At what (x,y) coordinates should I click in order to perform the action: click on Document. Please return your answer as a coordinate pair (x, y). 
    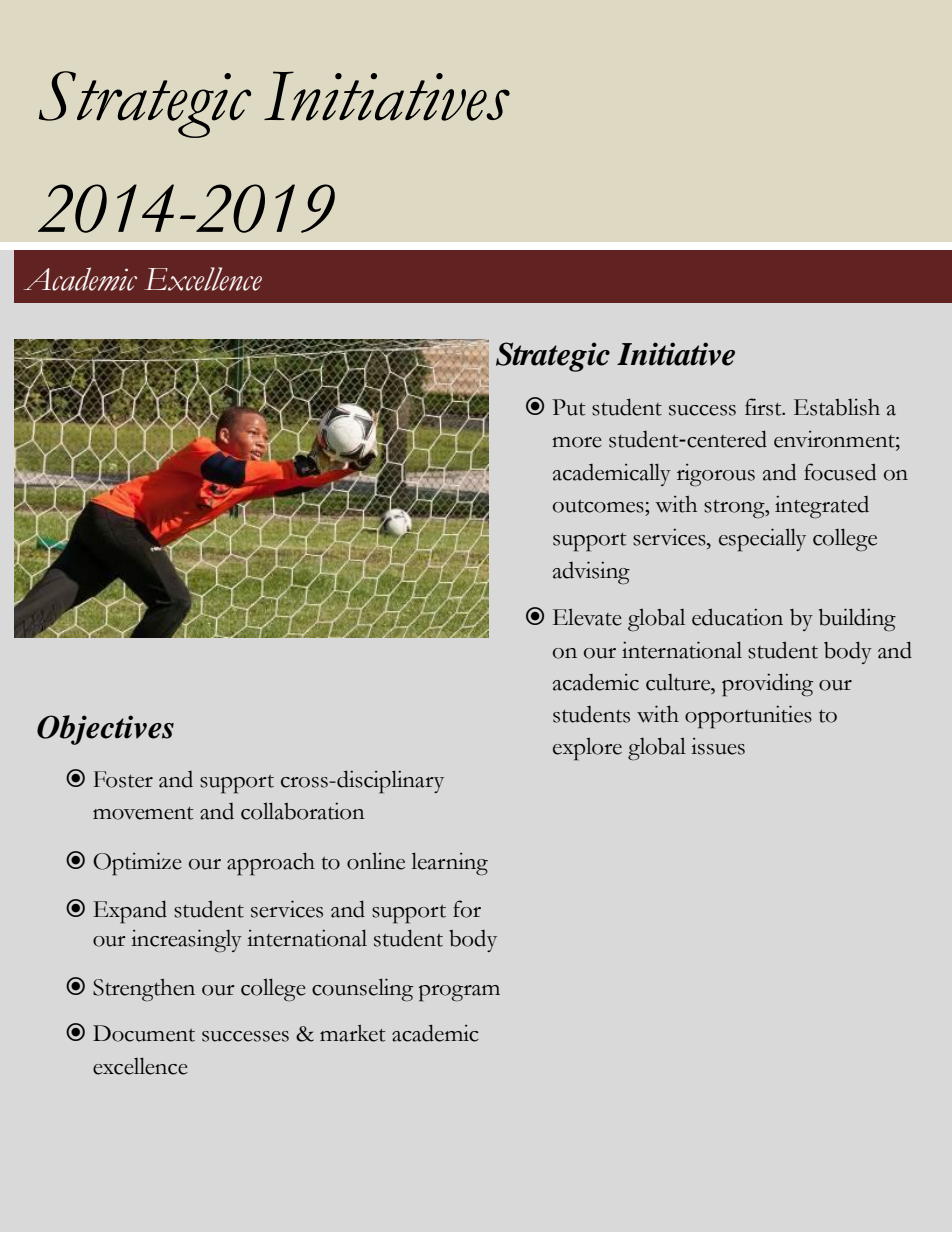
    Looking at the image, I should click on (144, 1033).
